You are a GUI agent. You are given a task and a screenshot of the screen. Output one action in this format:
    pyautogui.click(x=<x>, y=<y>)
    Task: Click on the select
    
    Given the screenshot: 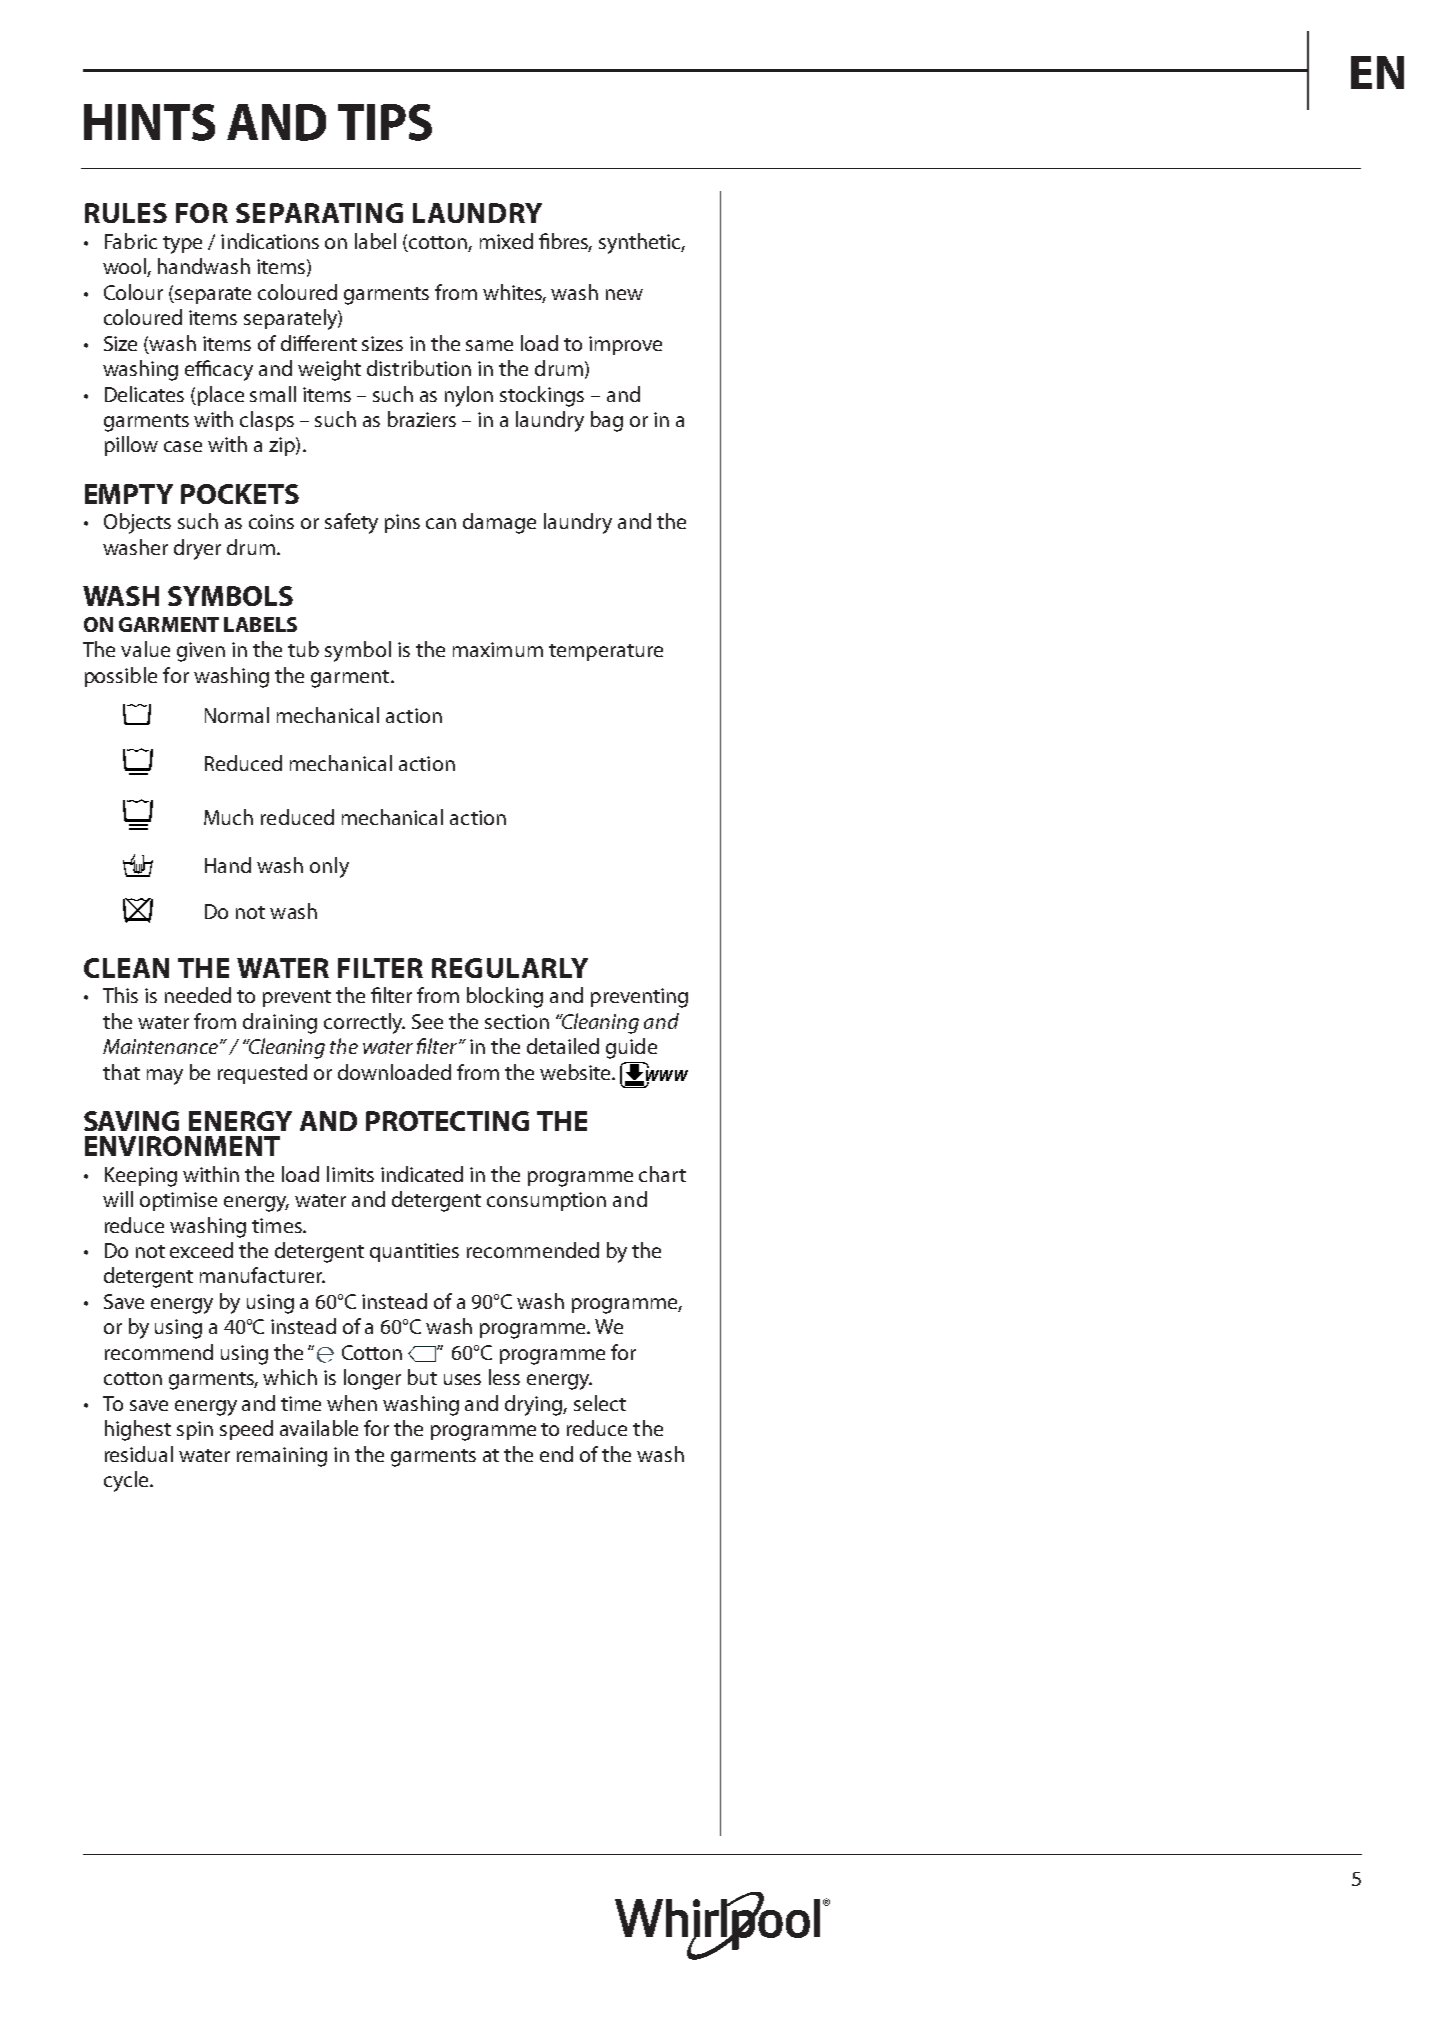 What is the action you would take?
    pyautogui.click(x=600, y=1403)
